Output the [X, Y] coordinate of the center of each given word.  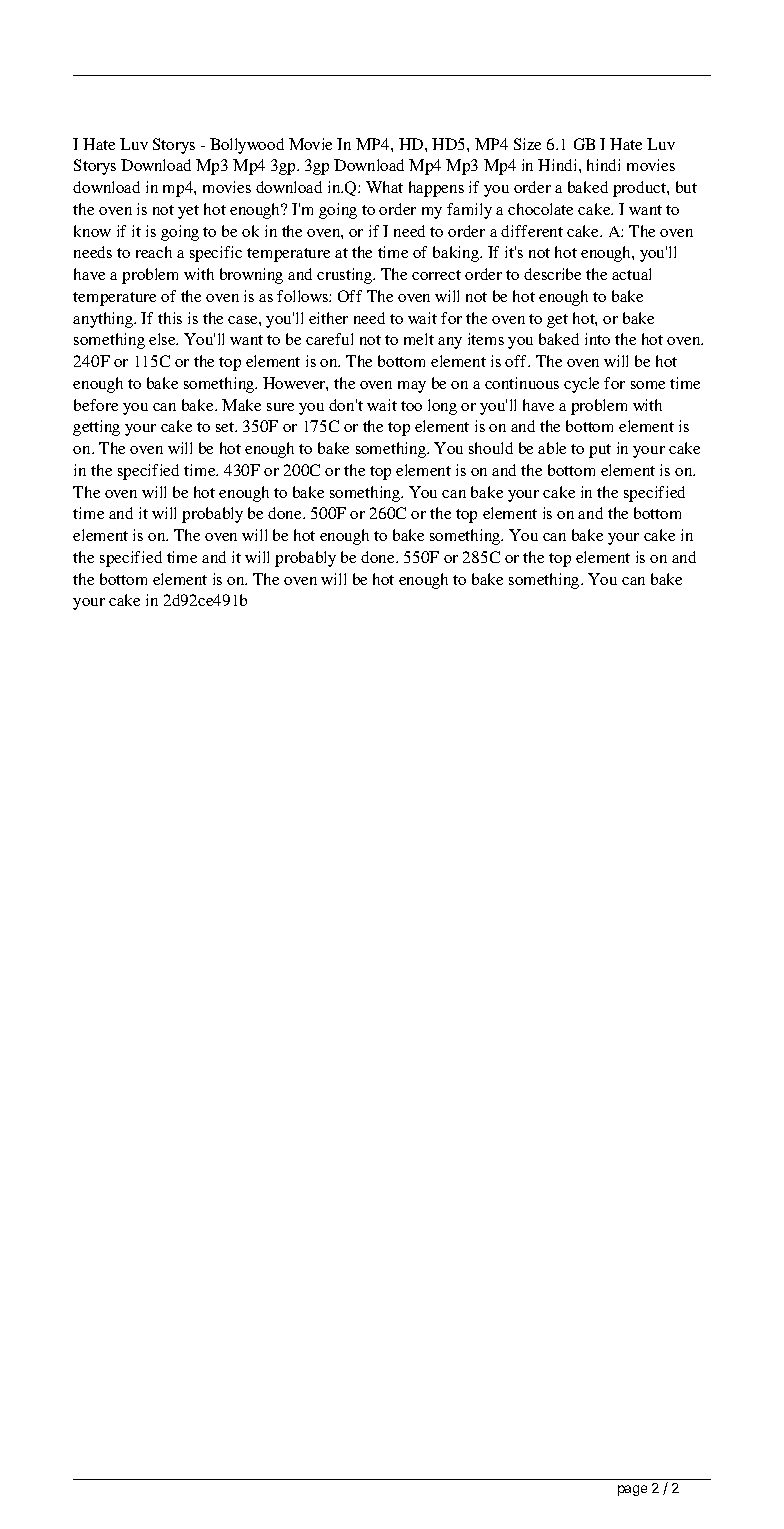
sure [280, 407]
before [96, 405]
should [491, 448]
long [442, 407]
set [226, 427]
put [600, 451]
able [552, 448]
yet [188, 212]
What [384, 187]
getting [96, 428]
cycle [581, 385]
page [632, 1490]
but [686, 187]
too [411, 406]
